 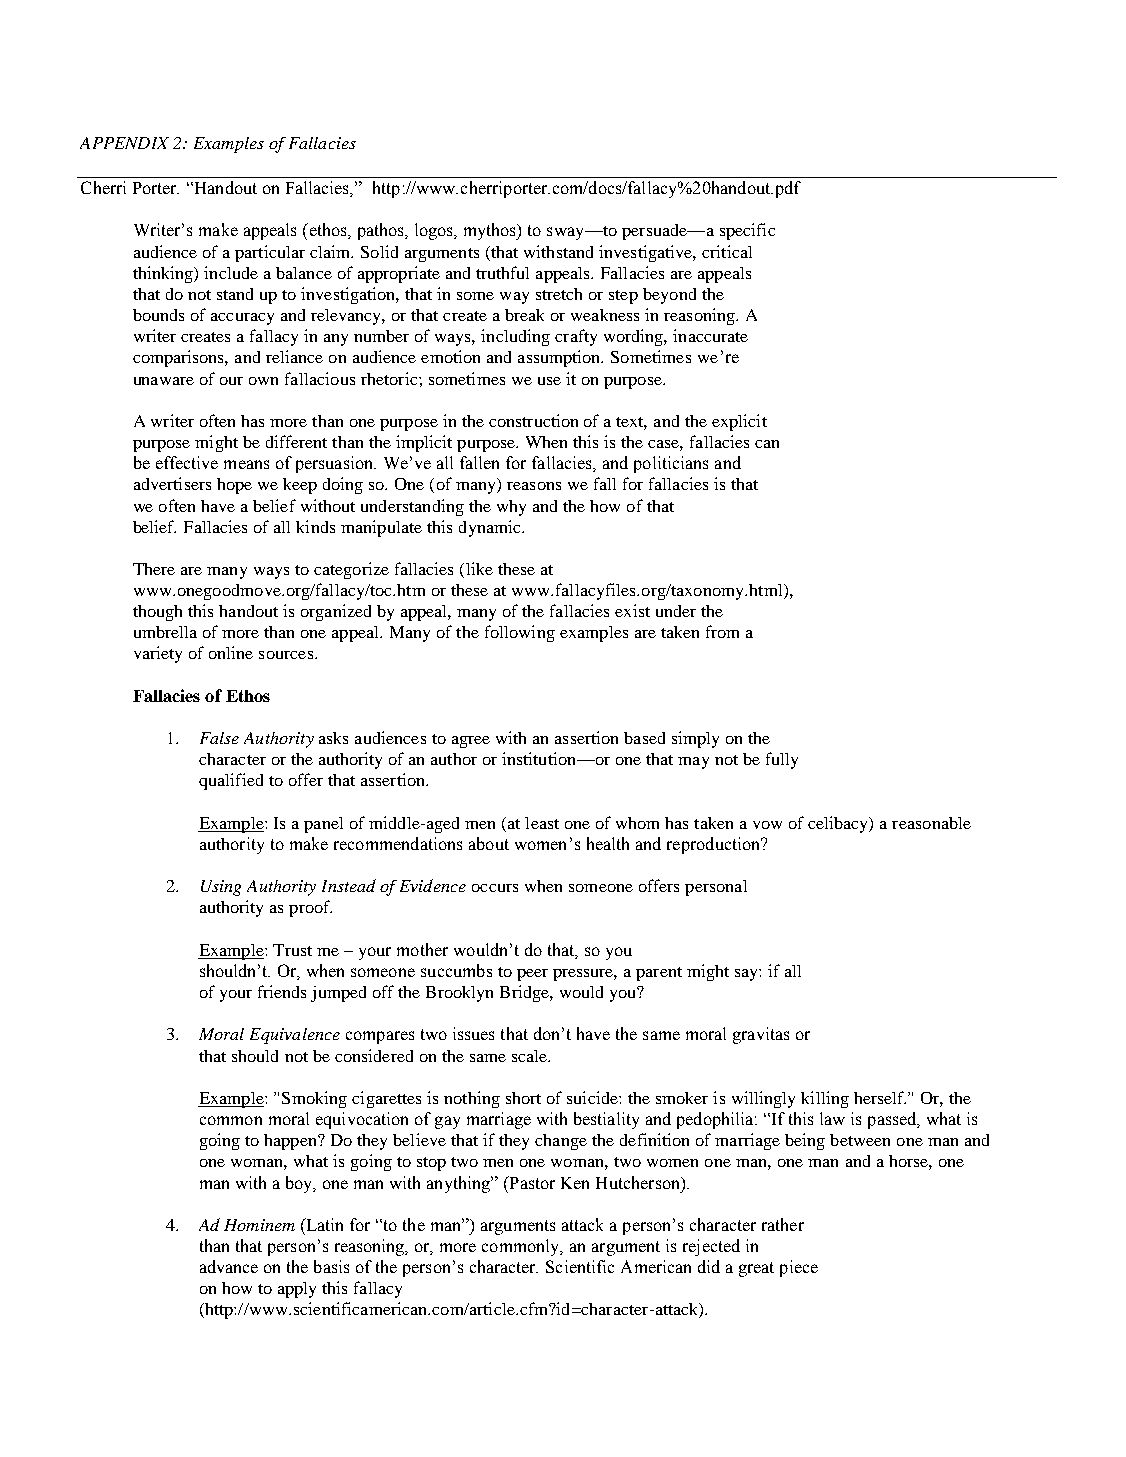 I want to click on APPENDIX, so click(x=124, y=143).
